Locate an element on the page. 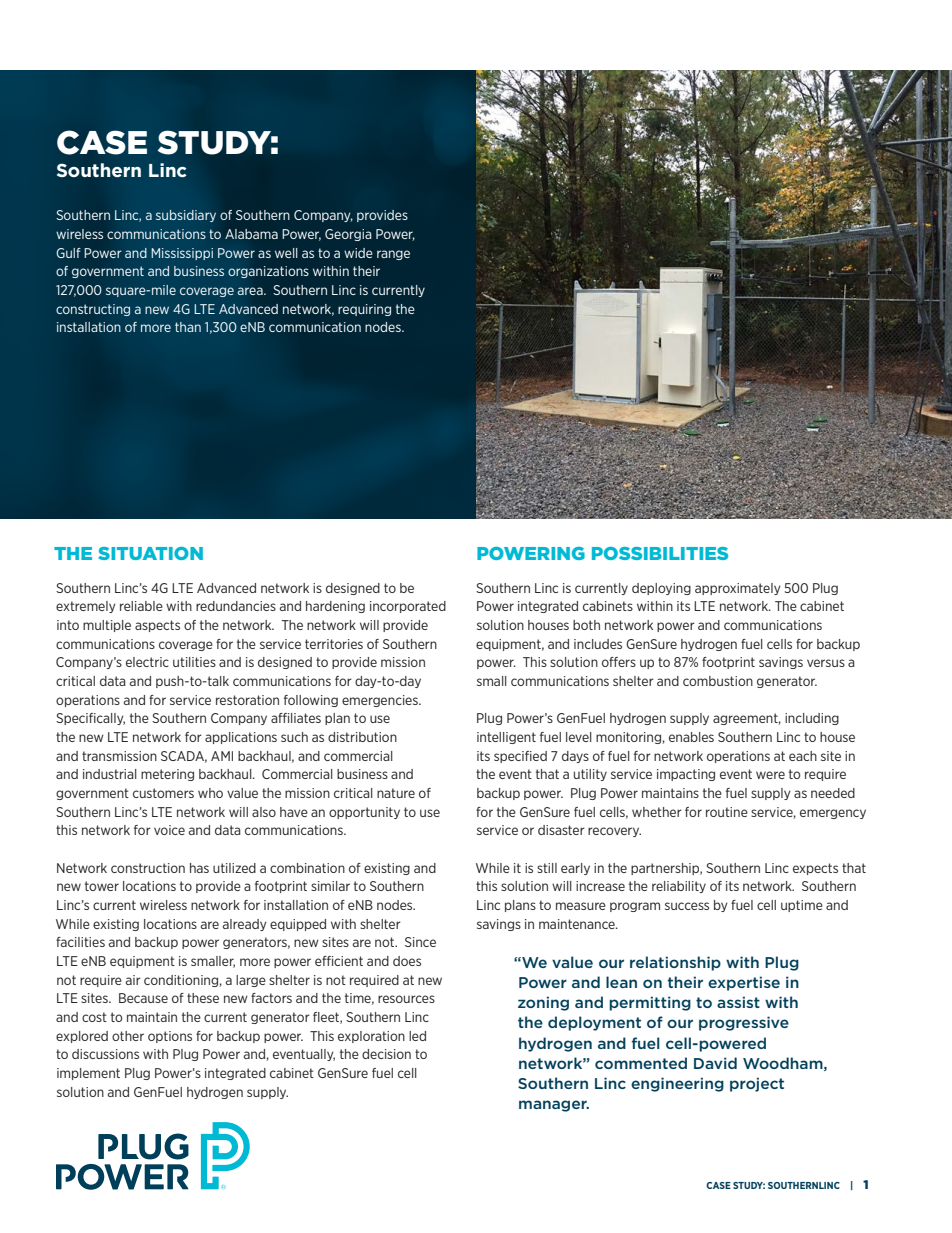 The height and width of the page is (1233, 952). construction is located at coordinates (148, 868).
